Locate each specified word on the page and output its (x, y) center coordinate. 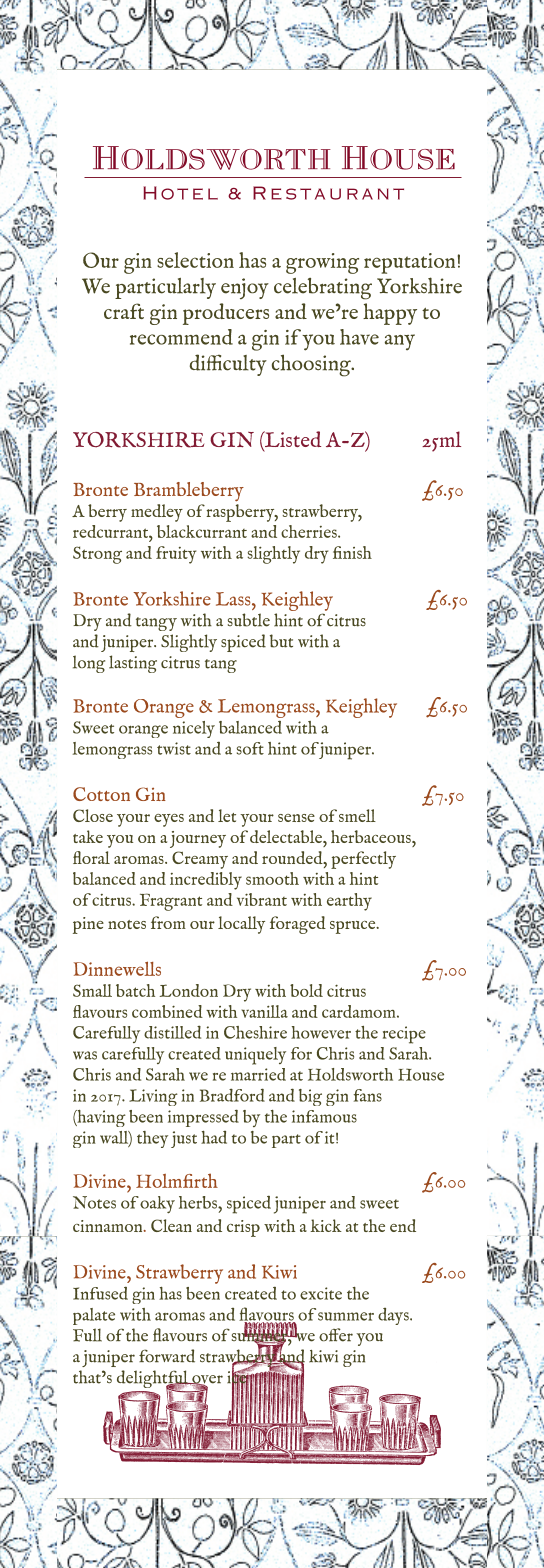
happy (390, 314)
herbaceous (372, 836)
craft (124, 311)
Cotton (101, 794)
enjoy (245, 288)
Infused (100, 1293)
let (227, 815)
